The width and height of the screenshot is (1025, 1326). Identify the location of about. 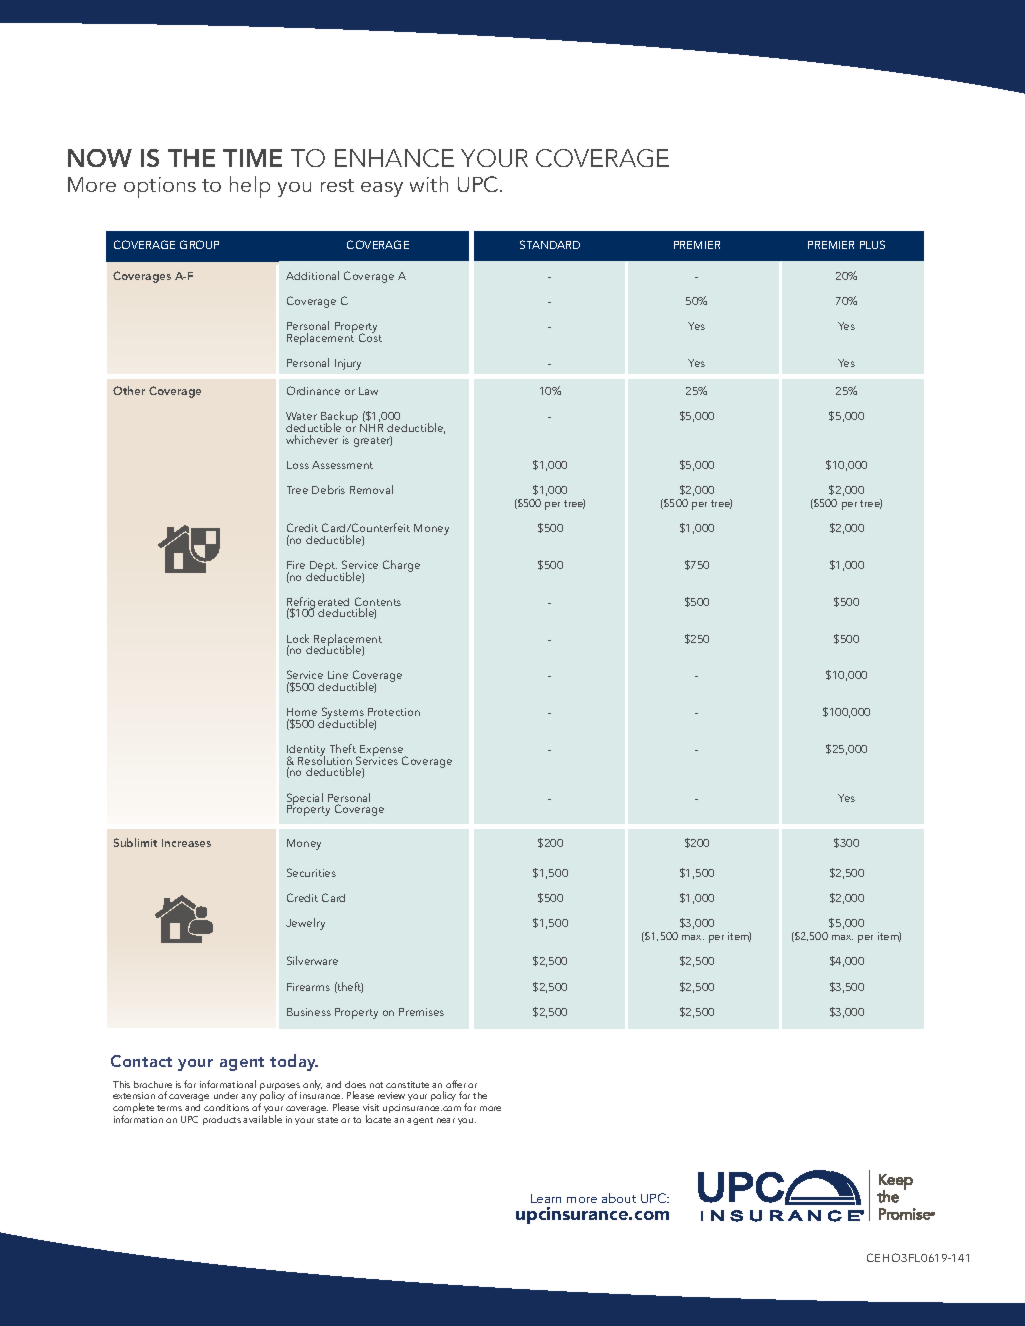
(619, 1198).
